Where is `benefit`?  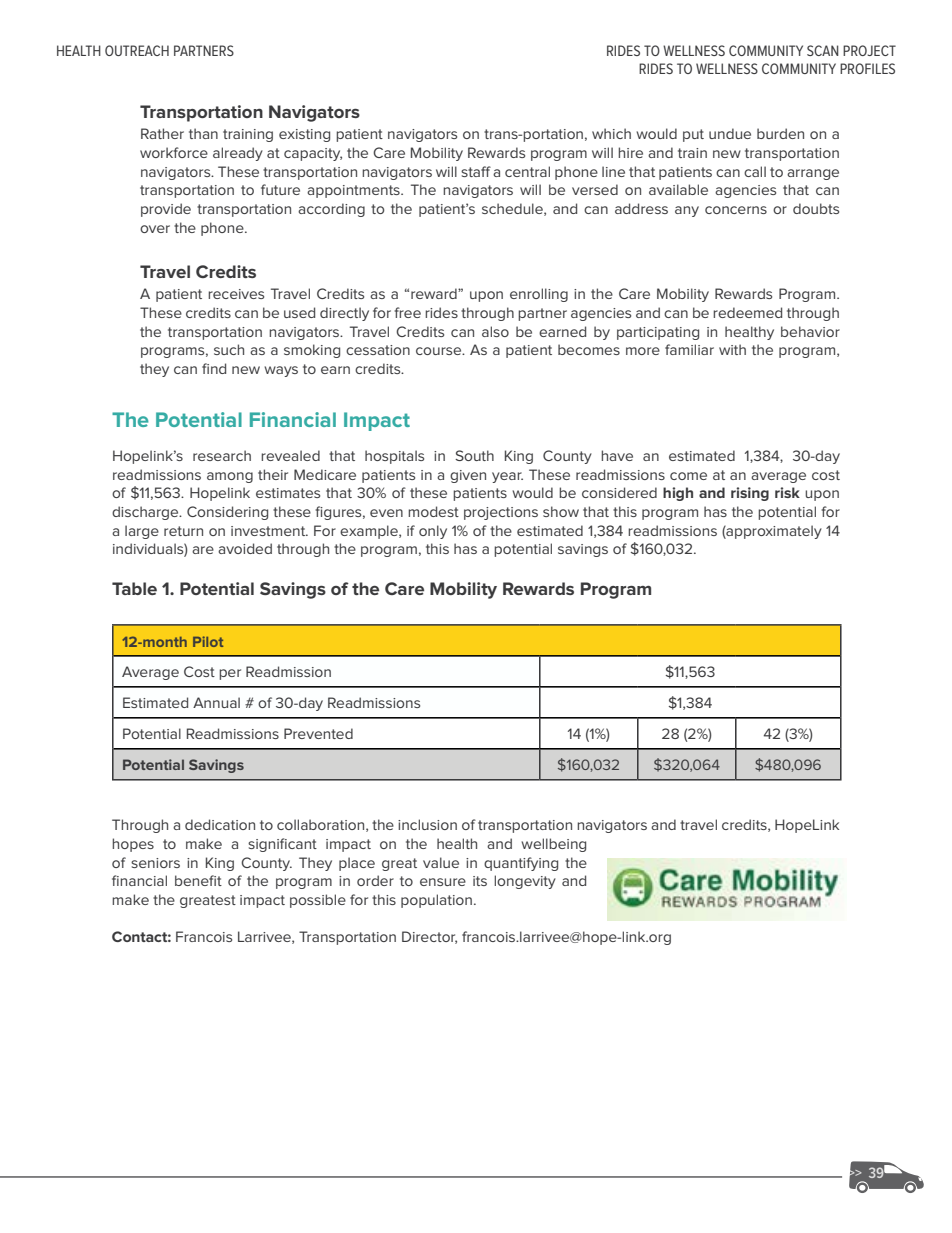
benefit is located at coordinates (198, 880).
